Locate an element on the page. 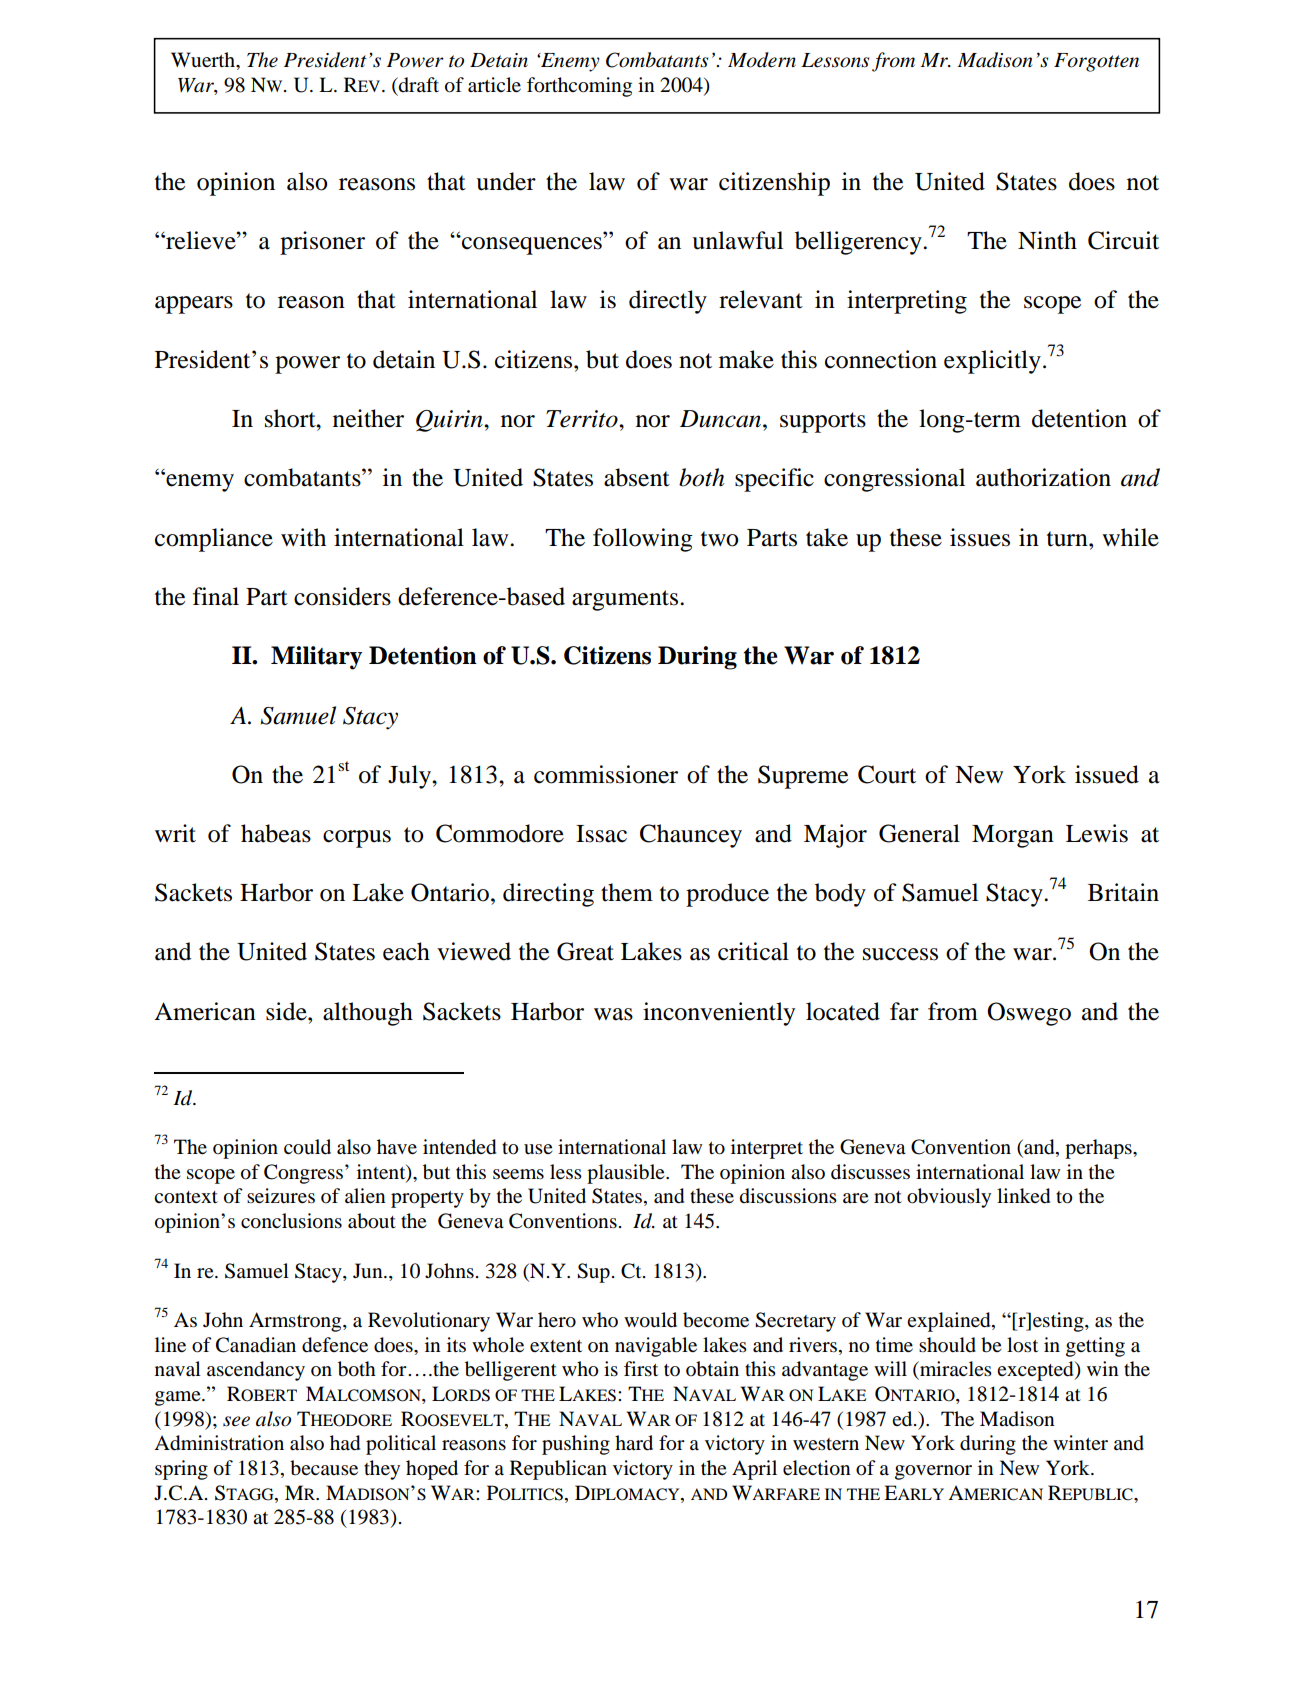 The height and width of the document is (1701, 1314). forthcoming is located at coordinates (579, 87).
